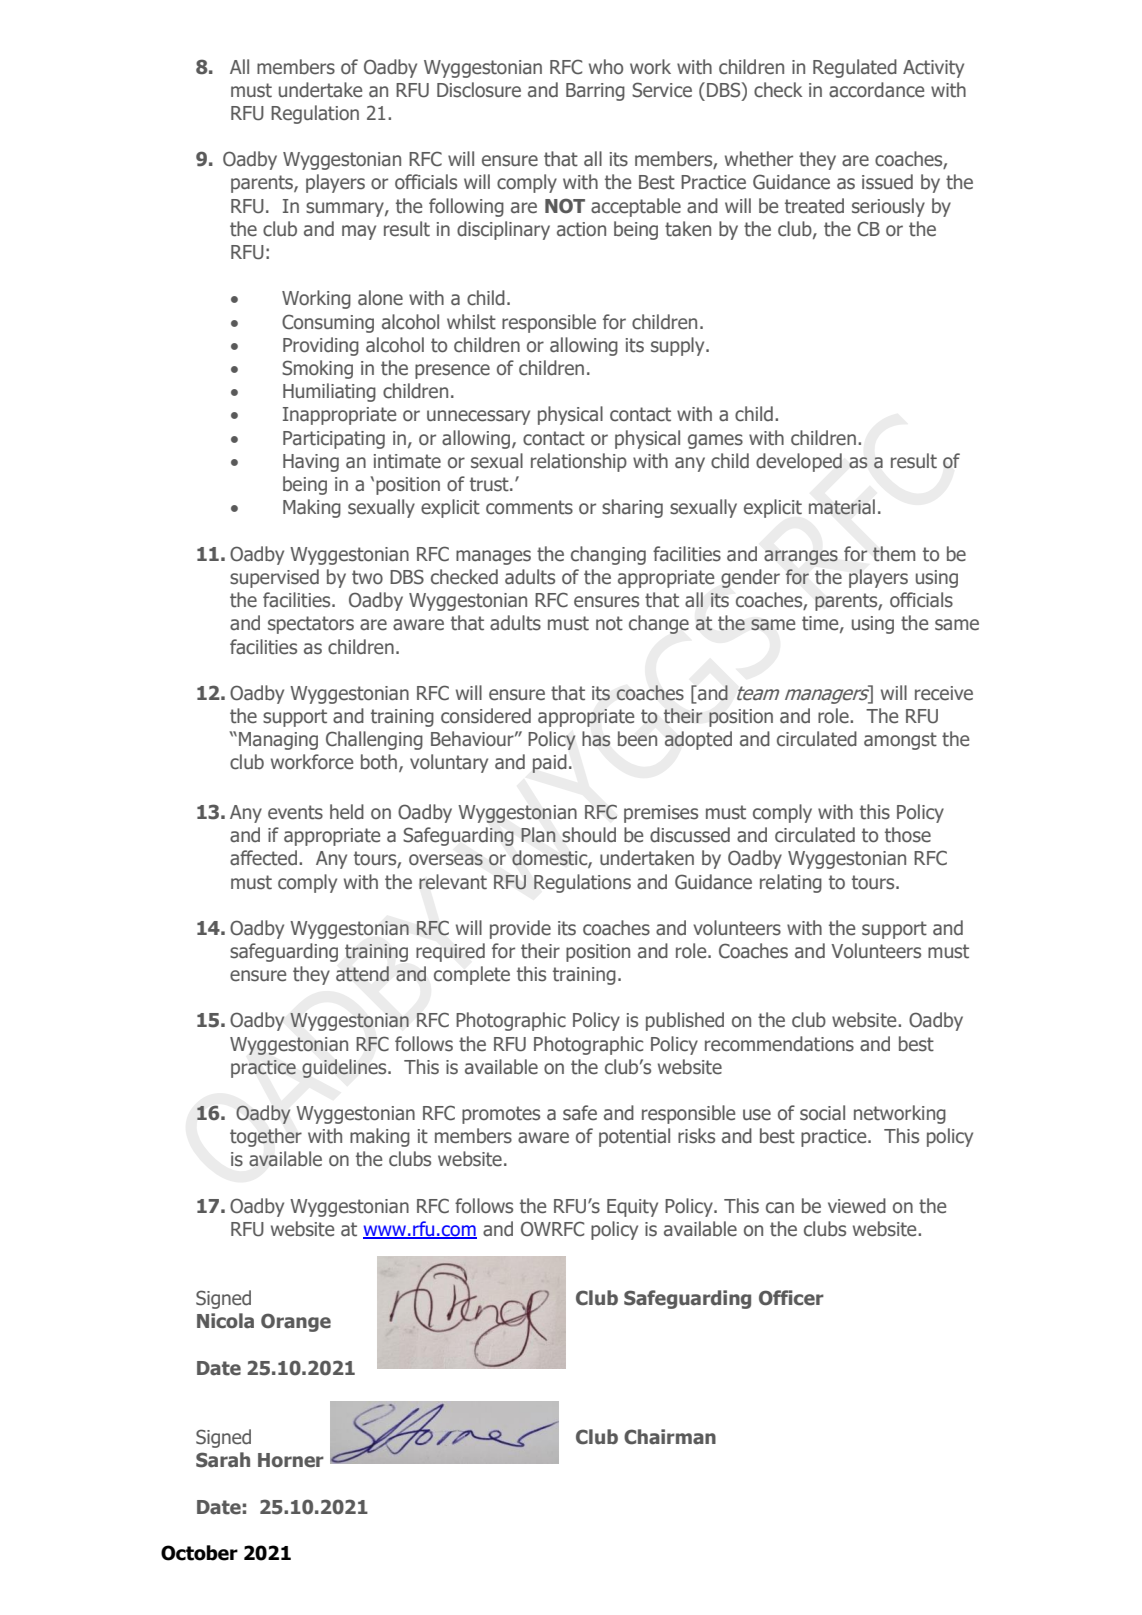 Image resolution: width=1142 pixels, height=1615 pixels. I want to click on events, so click(295, 812).
